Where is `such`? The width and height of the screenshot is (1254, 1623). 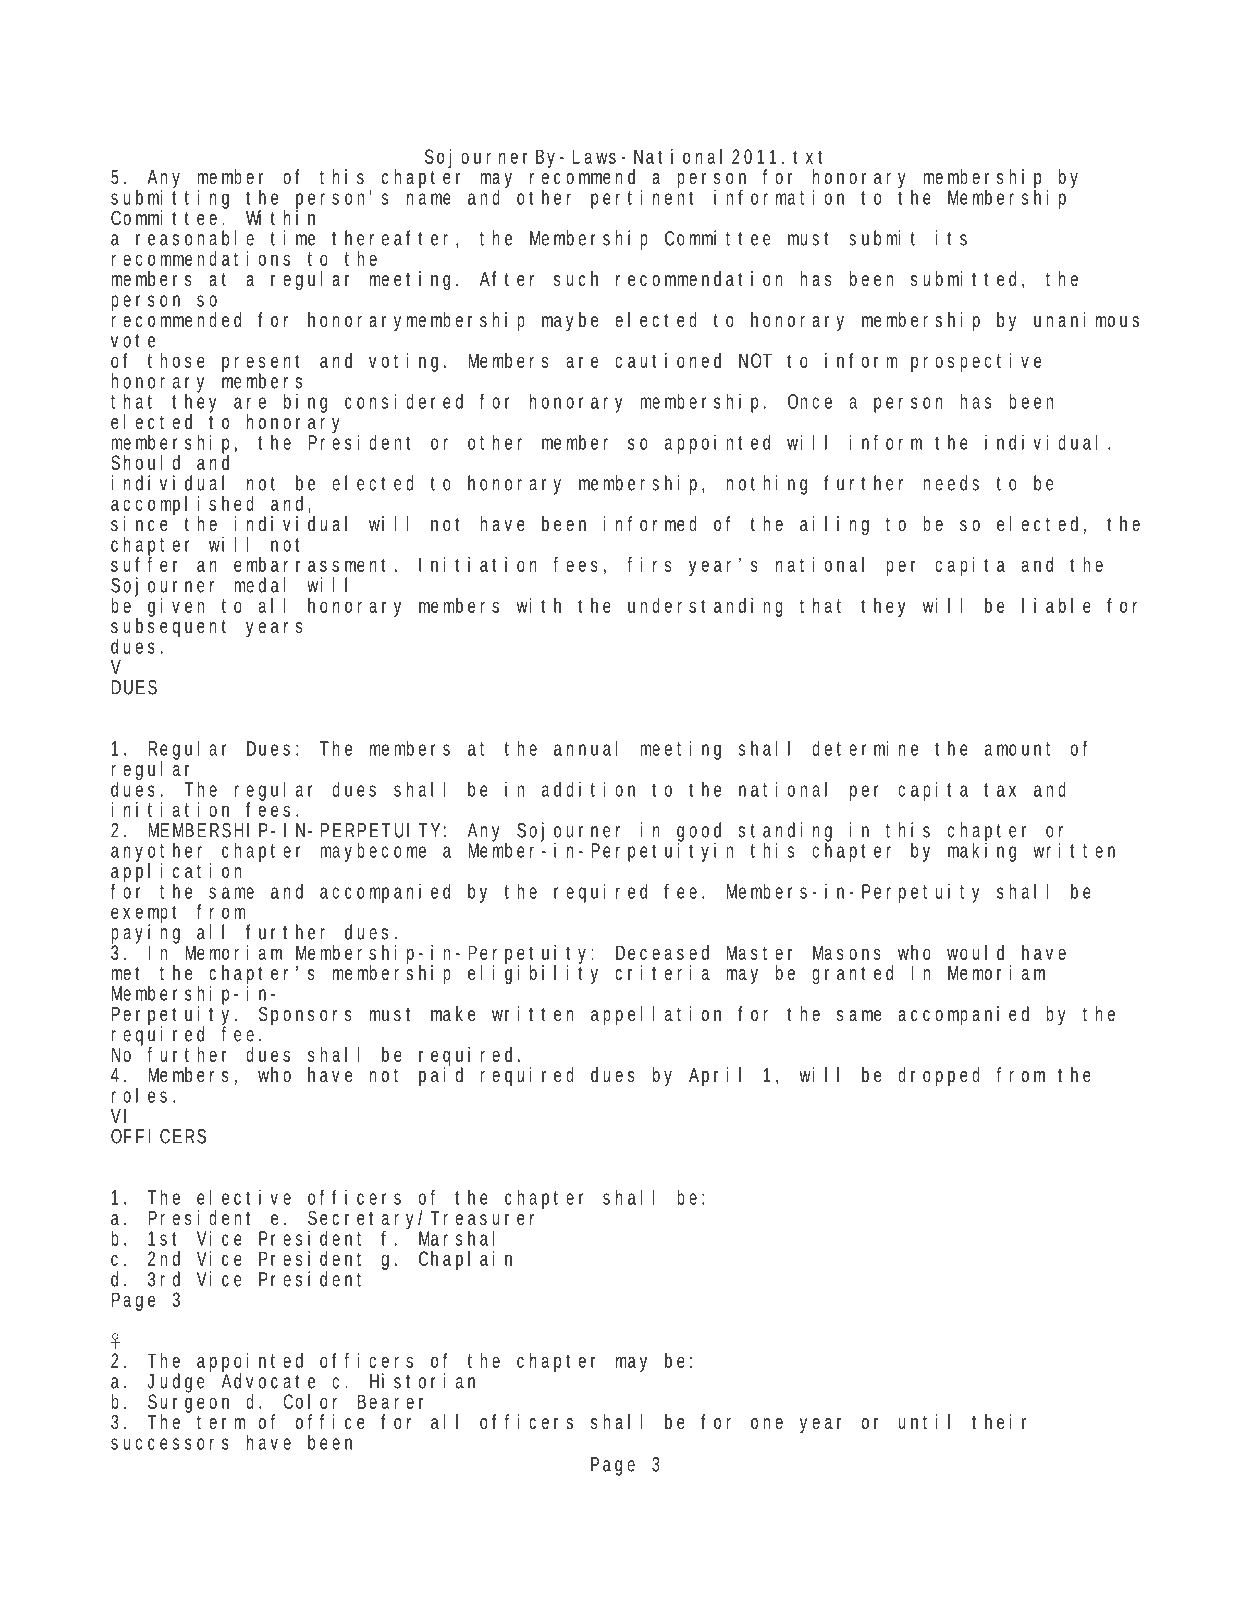 such is located at coordinates (576, 278).
